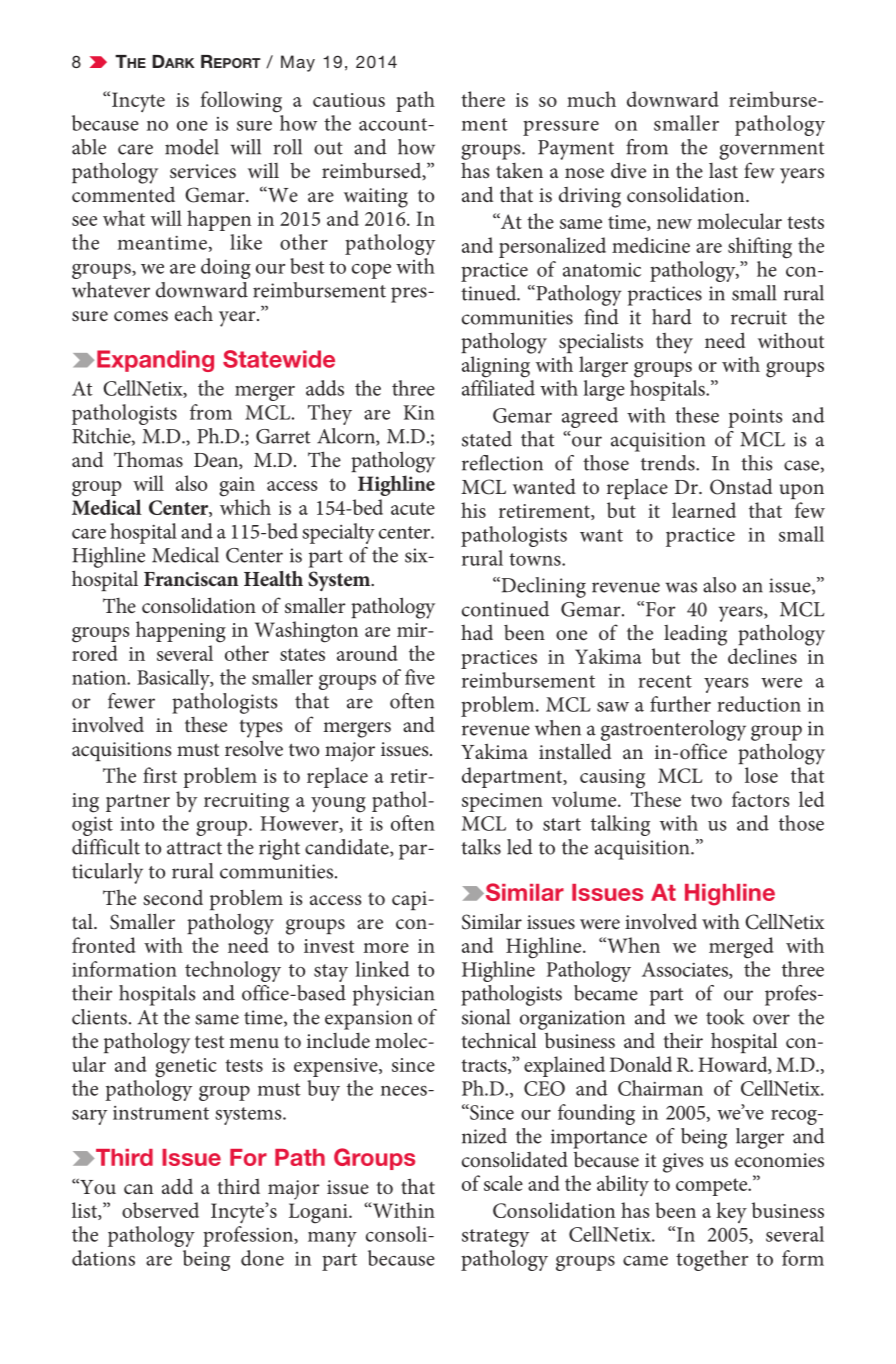 The image size is (896, 1364). Describe the element at coordinates (723, 170) in the screenshot. I see `last` at that location.
